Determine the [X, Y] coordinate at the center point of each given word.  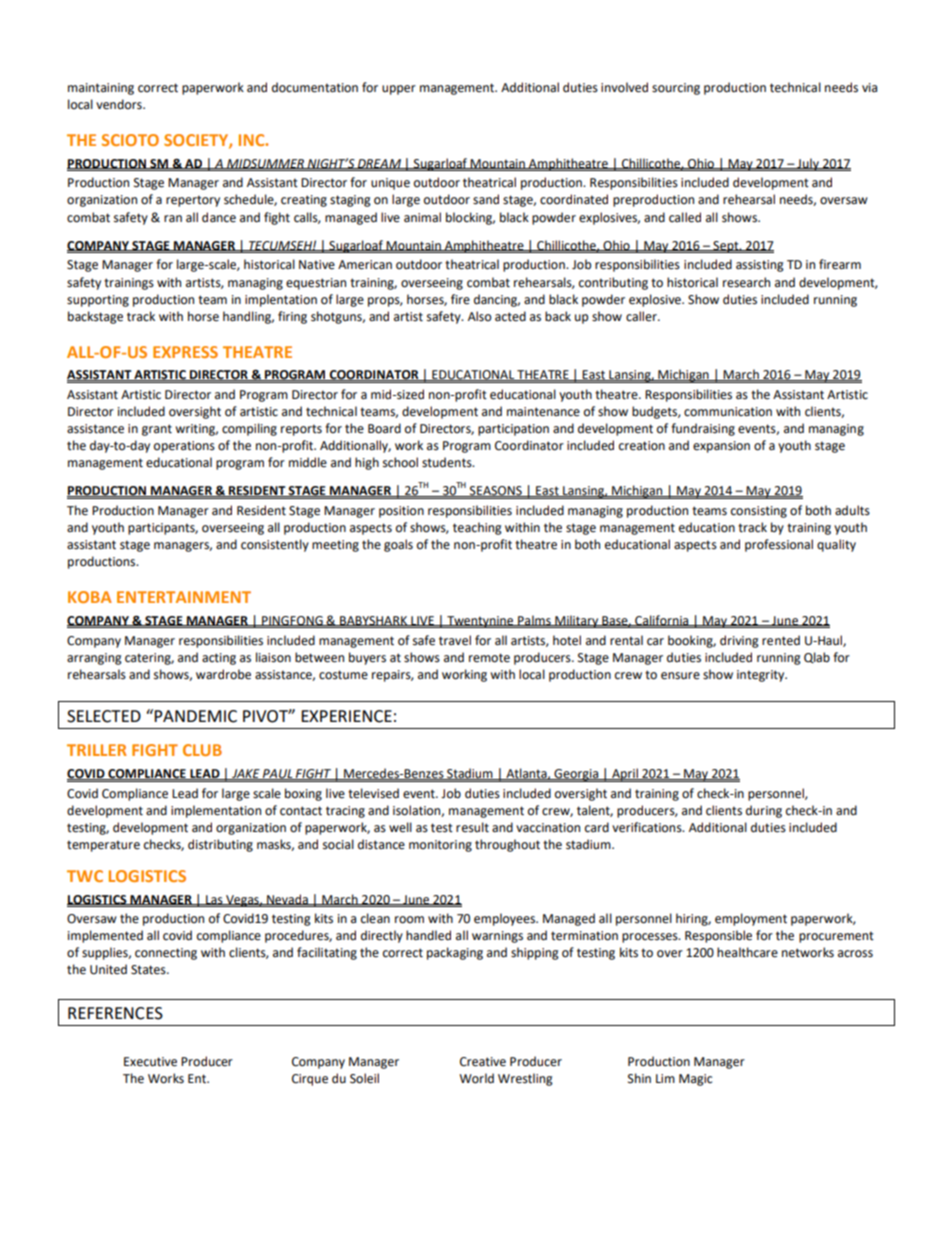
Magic [695, 1080]
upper [399, 90]
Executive [150, 1062]
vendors [120, 104]
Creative [483, 1062]
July [808, 164]
